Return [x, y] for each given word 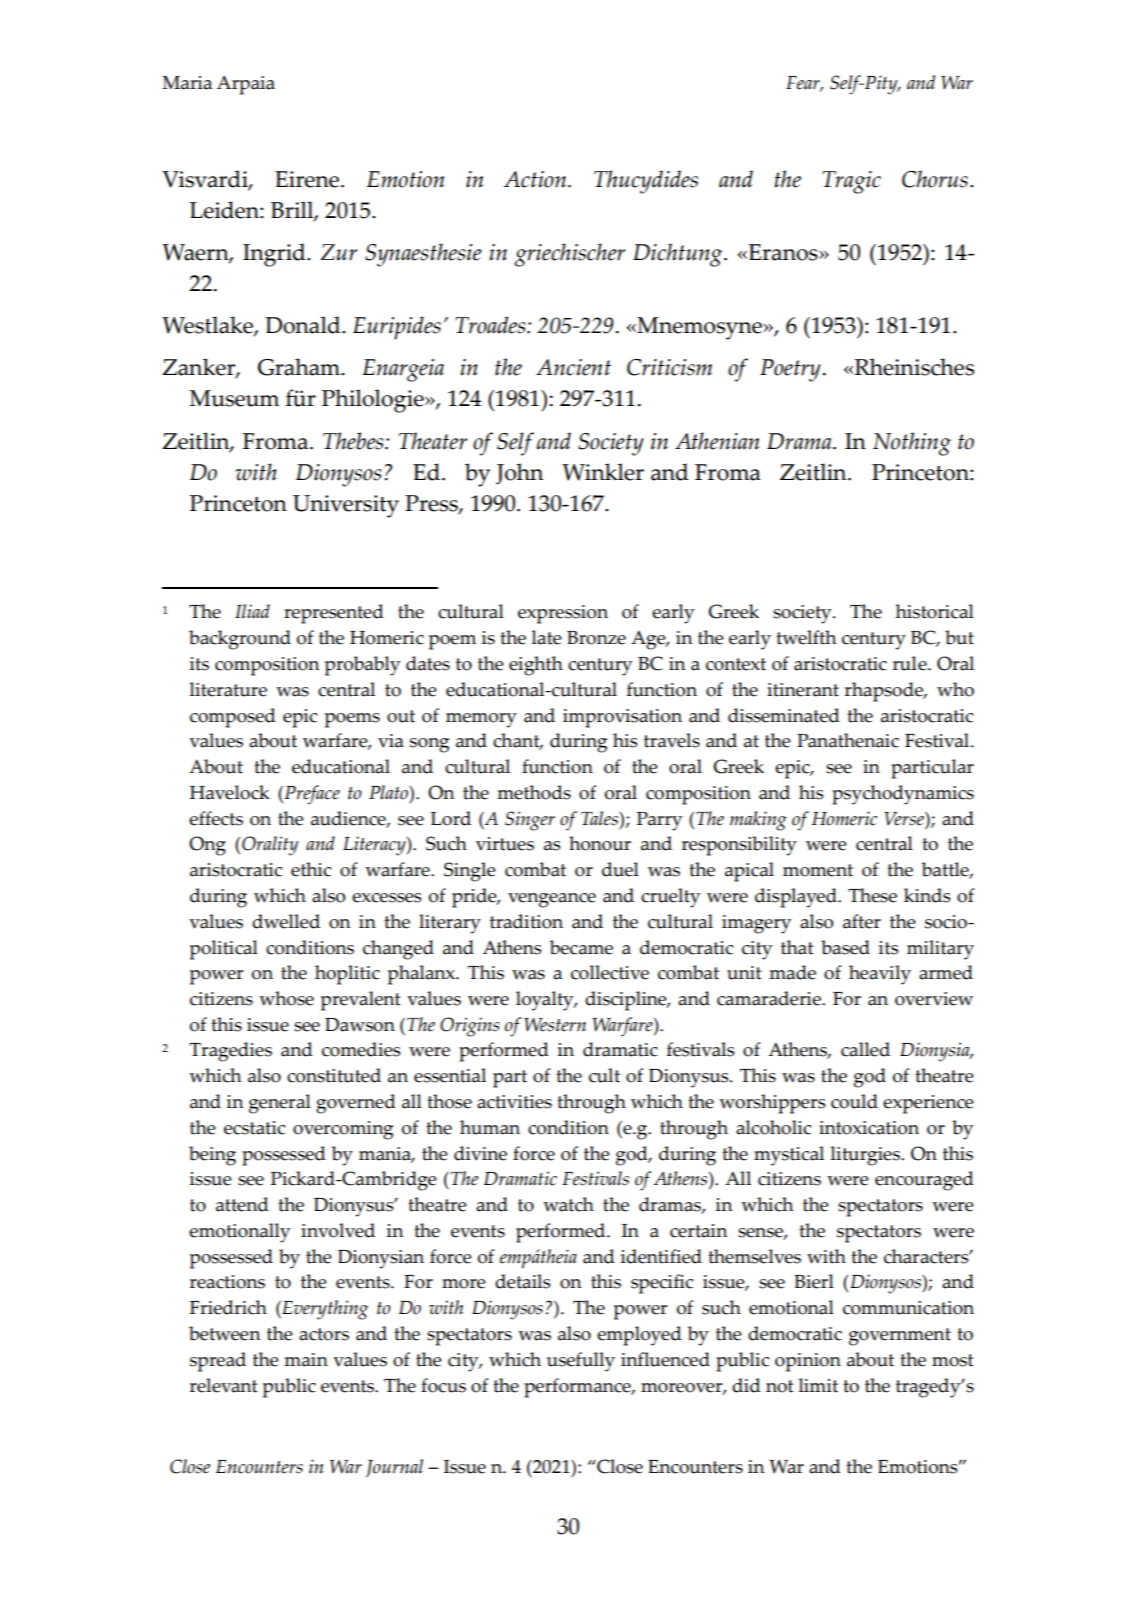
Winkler [603, 472]
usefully [581, 1362]
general [280, 1104]
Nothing [912, 444]
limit [818, 1385]
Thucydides [646, 182]
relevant [223, 1385]
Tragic [851, 182]
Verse [905, 819]
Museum [234, 398]
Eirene [308, 179]
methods [534, 792]
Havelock [230, 792]
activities [514, 1102]
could [854, 1101]
